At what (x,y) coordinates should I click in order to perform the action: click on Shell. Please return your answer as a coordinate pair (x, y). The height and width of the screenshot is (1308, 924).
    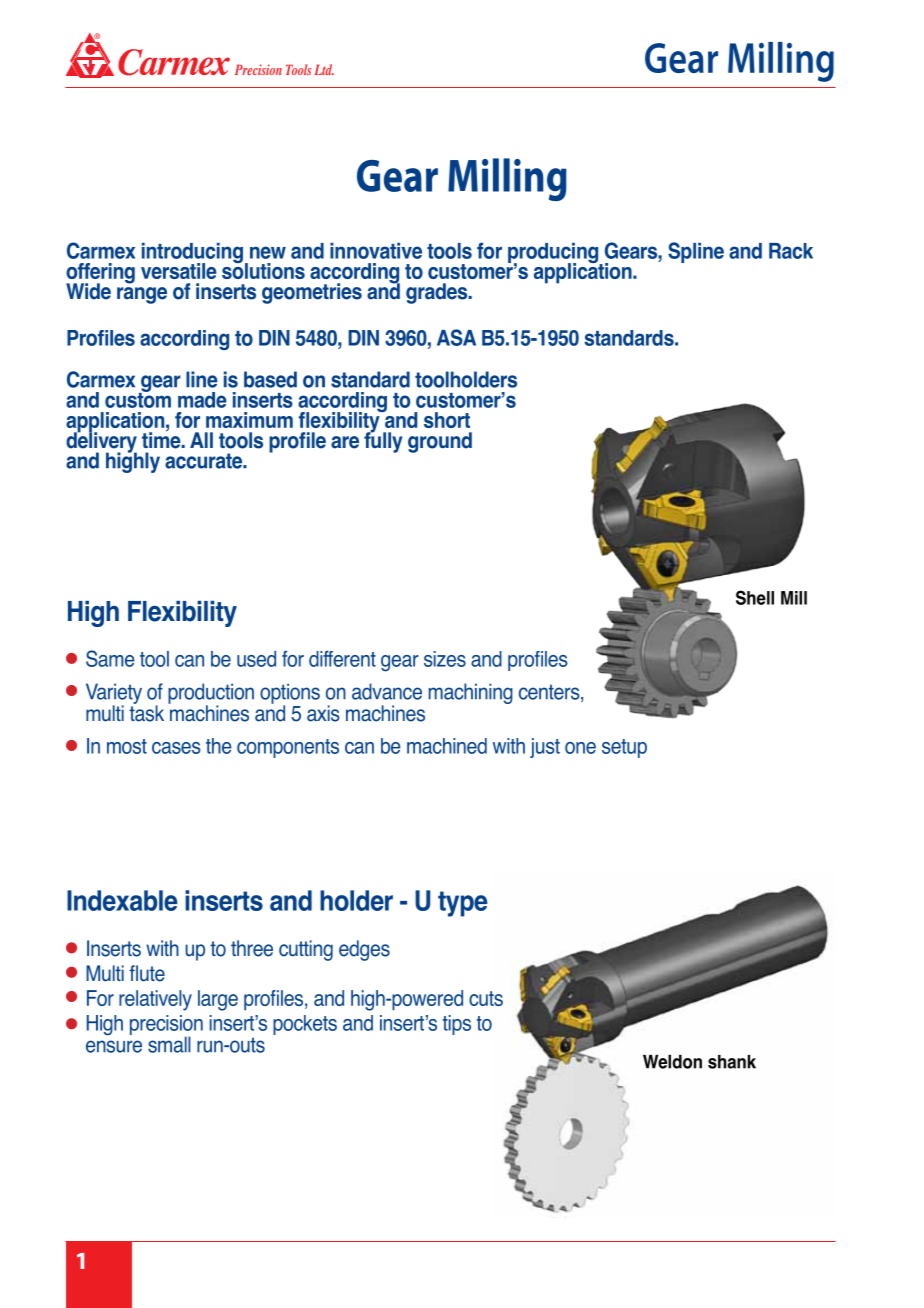
    Looking at the image, I should click on (755, 597).
